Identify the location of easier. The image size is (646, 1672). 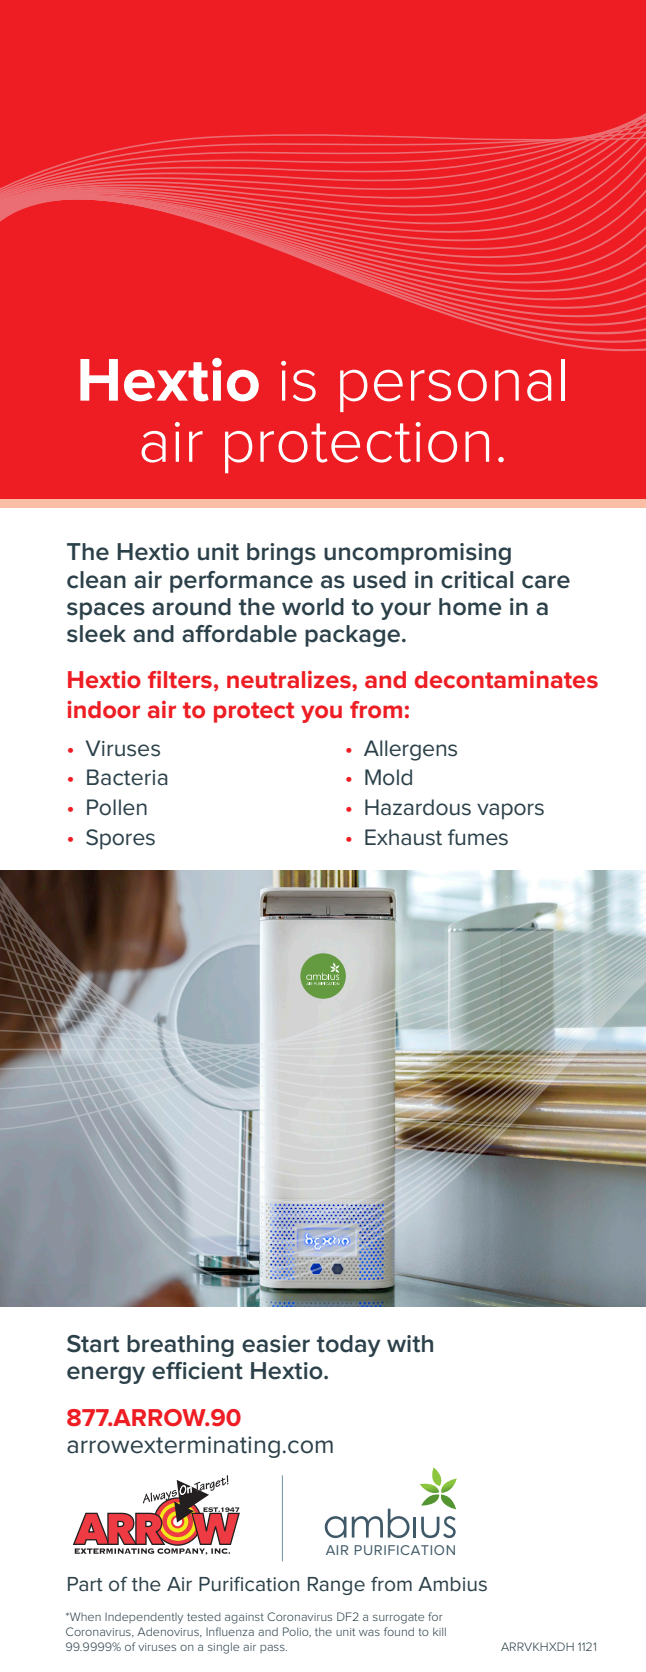
(276, 1344).
